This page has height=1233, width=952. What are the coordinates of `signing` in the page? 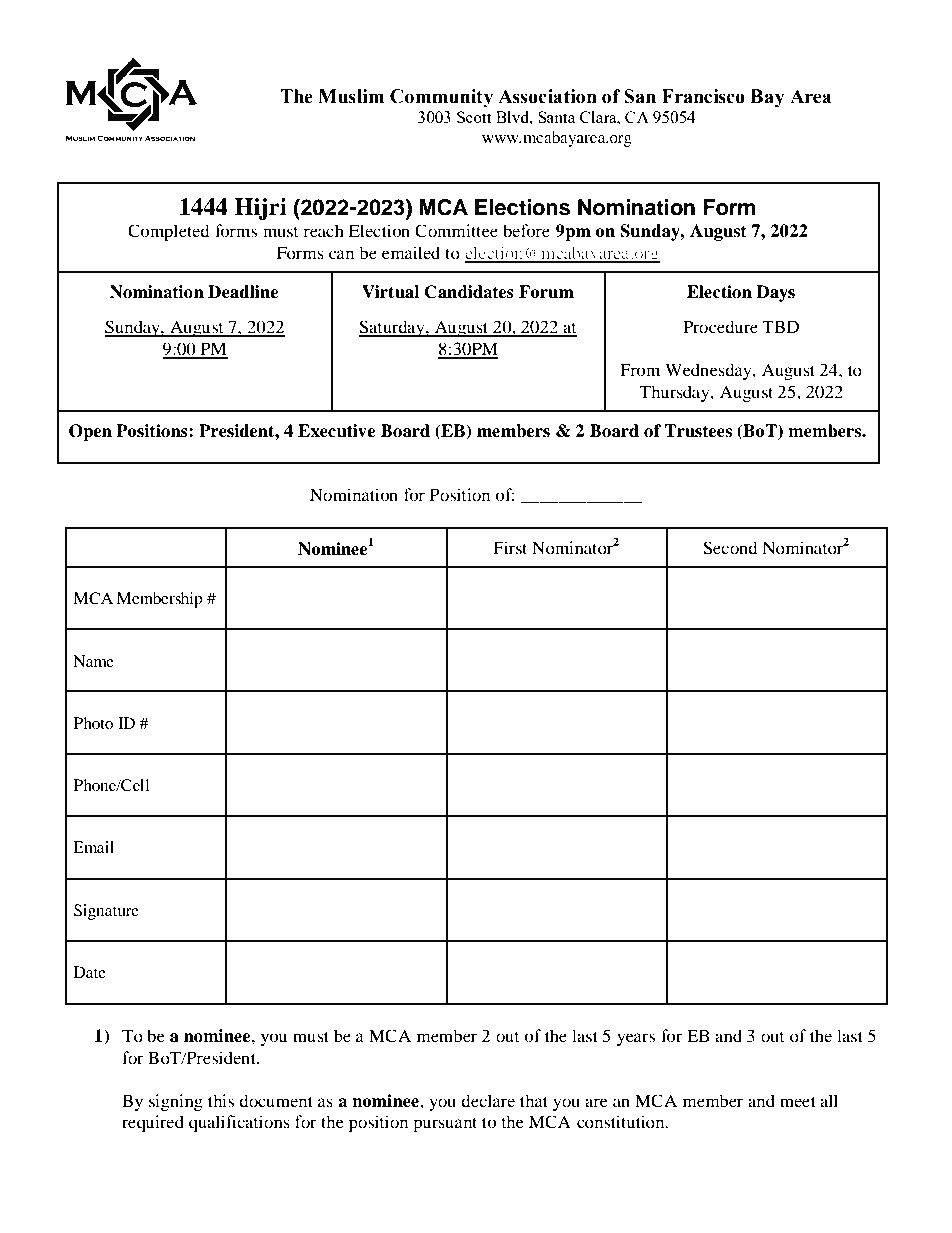 It's located at (176, 1102).
